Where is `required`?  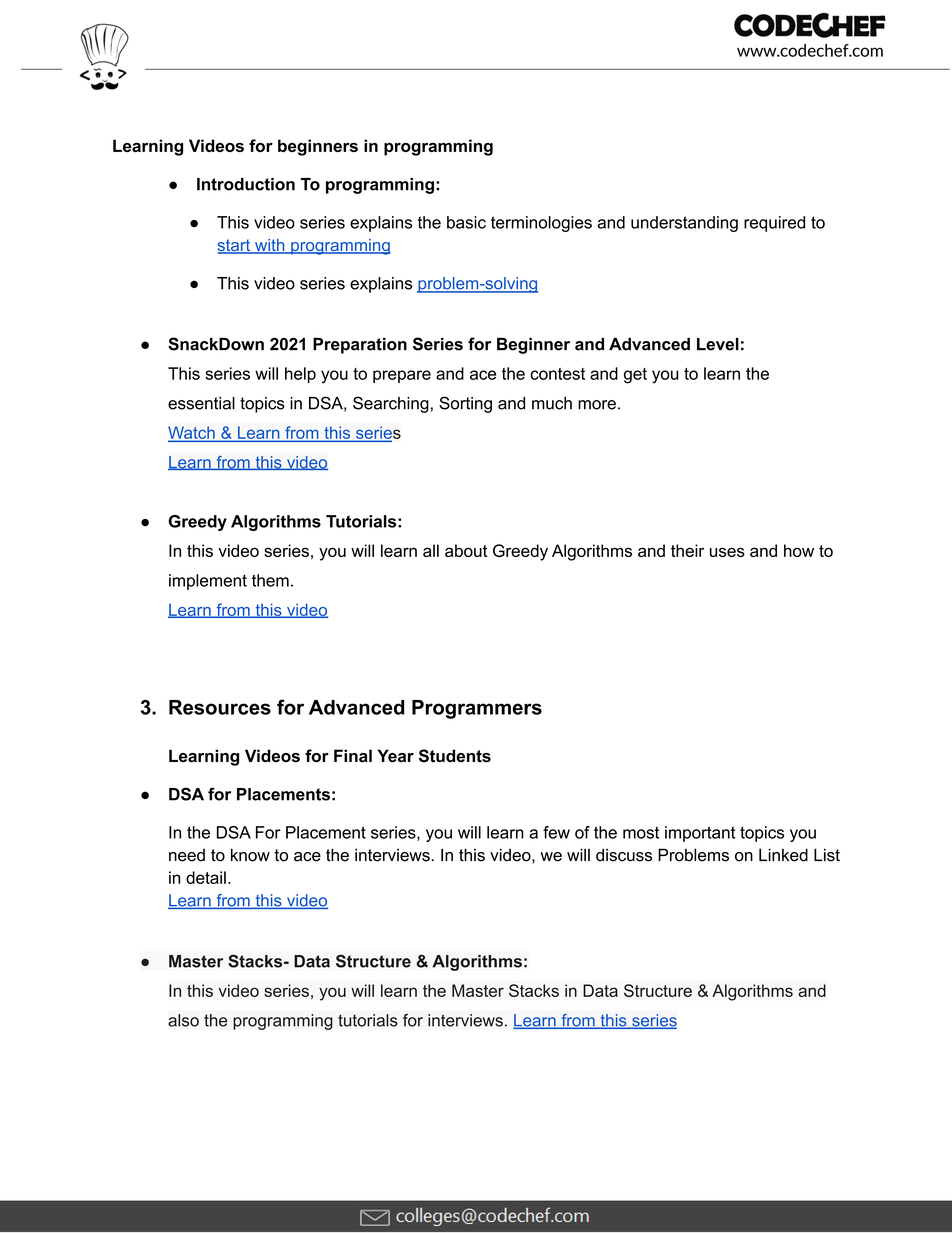
required is located at coordinates (774, 224).
